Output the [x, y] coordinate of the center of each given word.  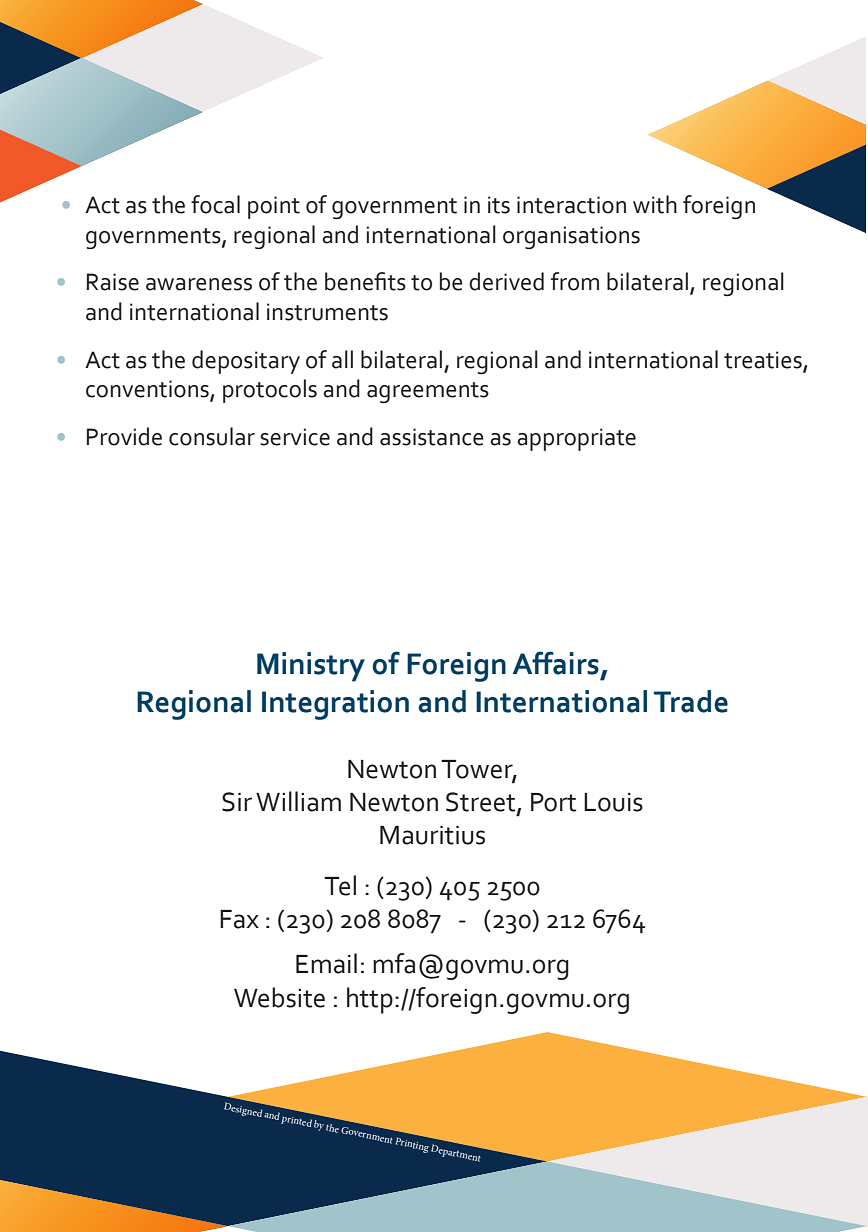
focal [215, 204]
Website [279, 997]
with [655, 204]
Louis [613, 802]
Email [326, 963]
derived [506, 281]
